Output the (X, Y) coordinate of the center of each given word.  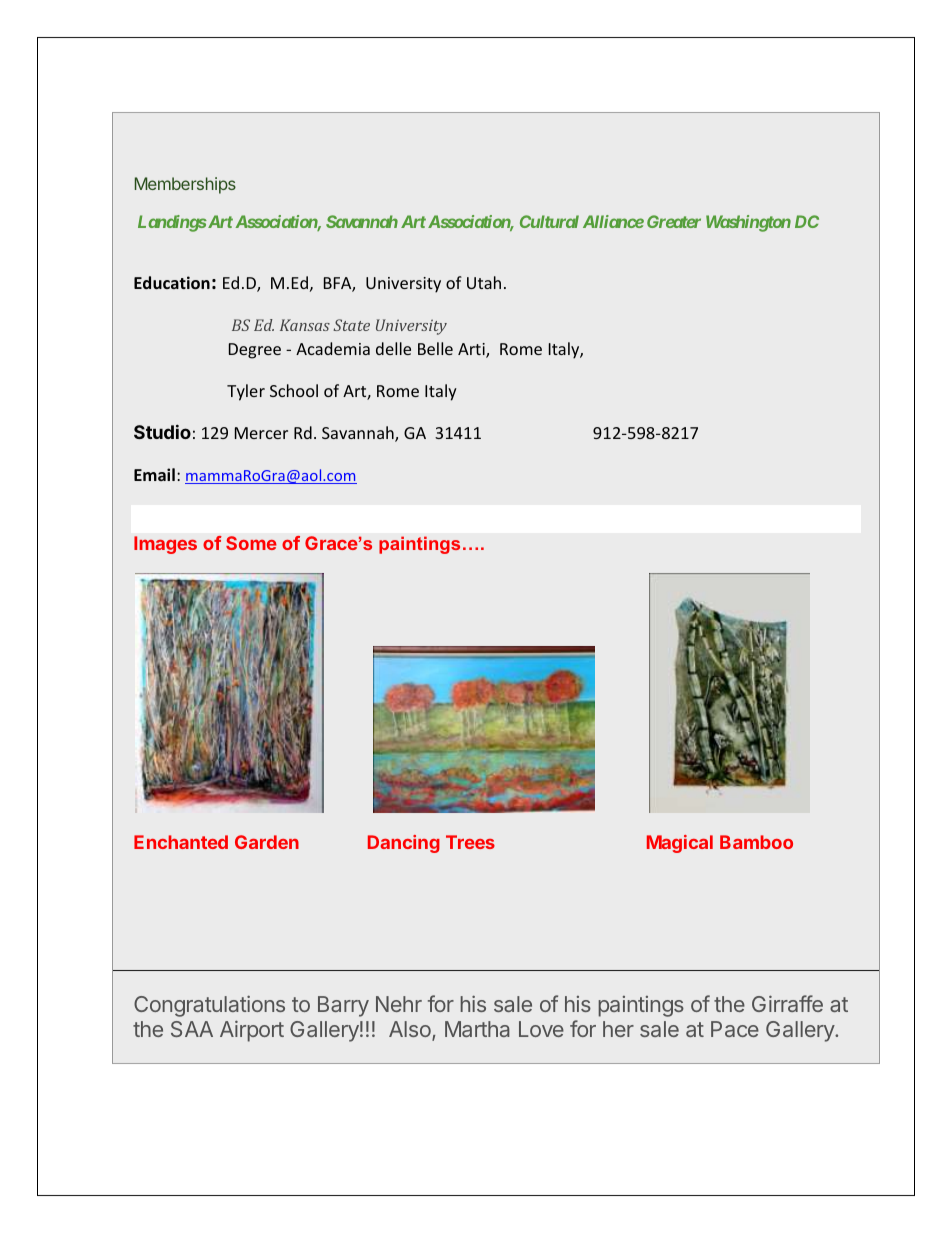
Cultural (549, 221)
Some (251, 543)
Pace (735, 1029)
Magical (680, 844)
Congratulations (209, 1006)
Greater (674, 221)
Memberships (185, 185)
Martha (477, 1029)
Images (165, 545)
